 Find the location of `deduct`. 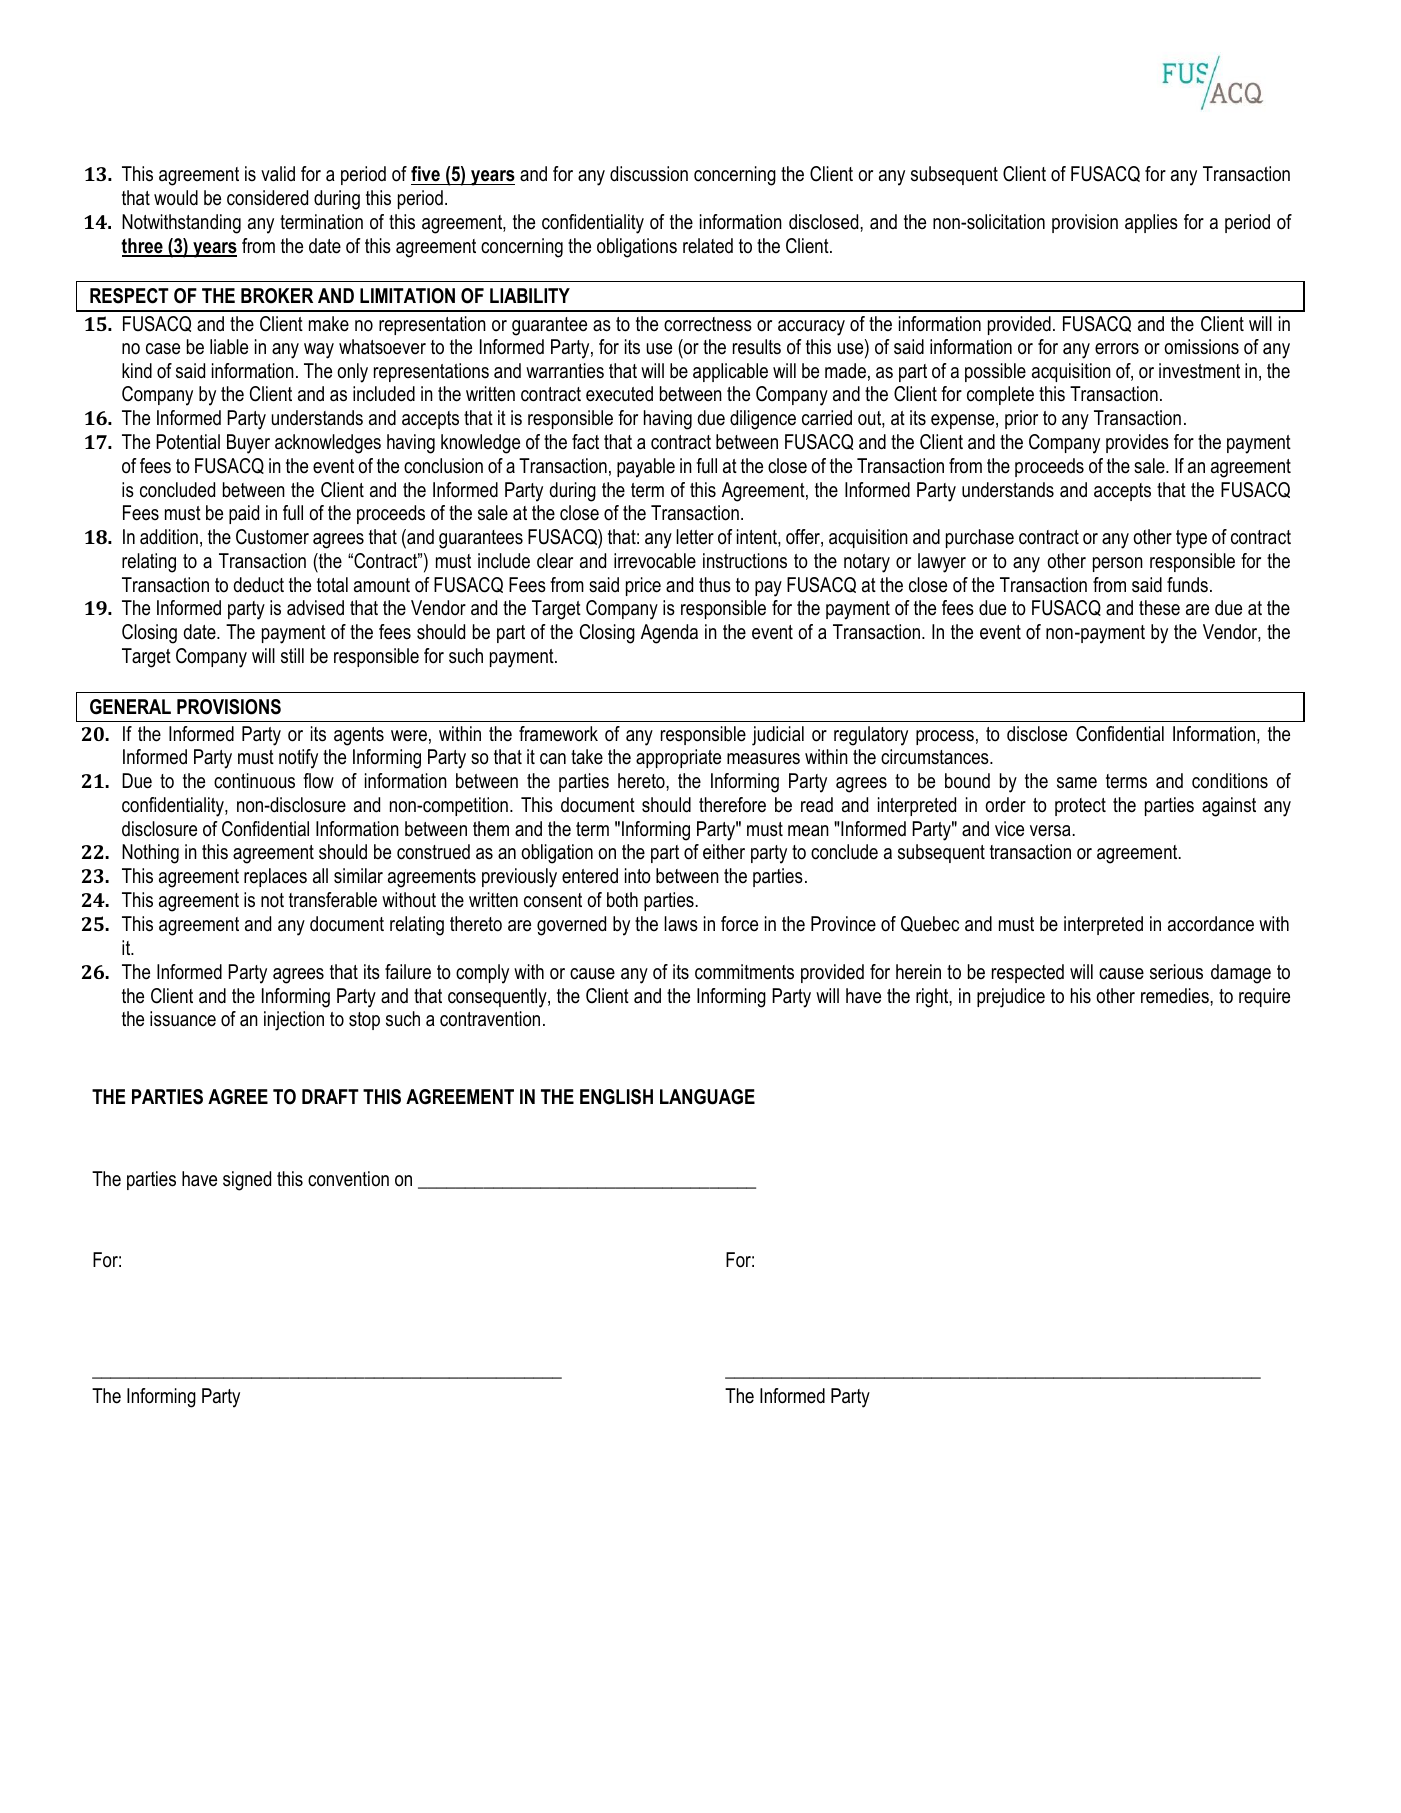

deduct is located at coordinates (259, 585).
